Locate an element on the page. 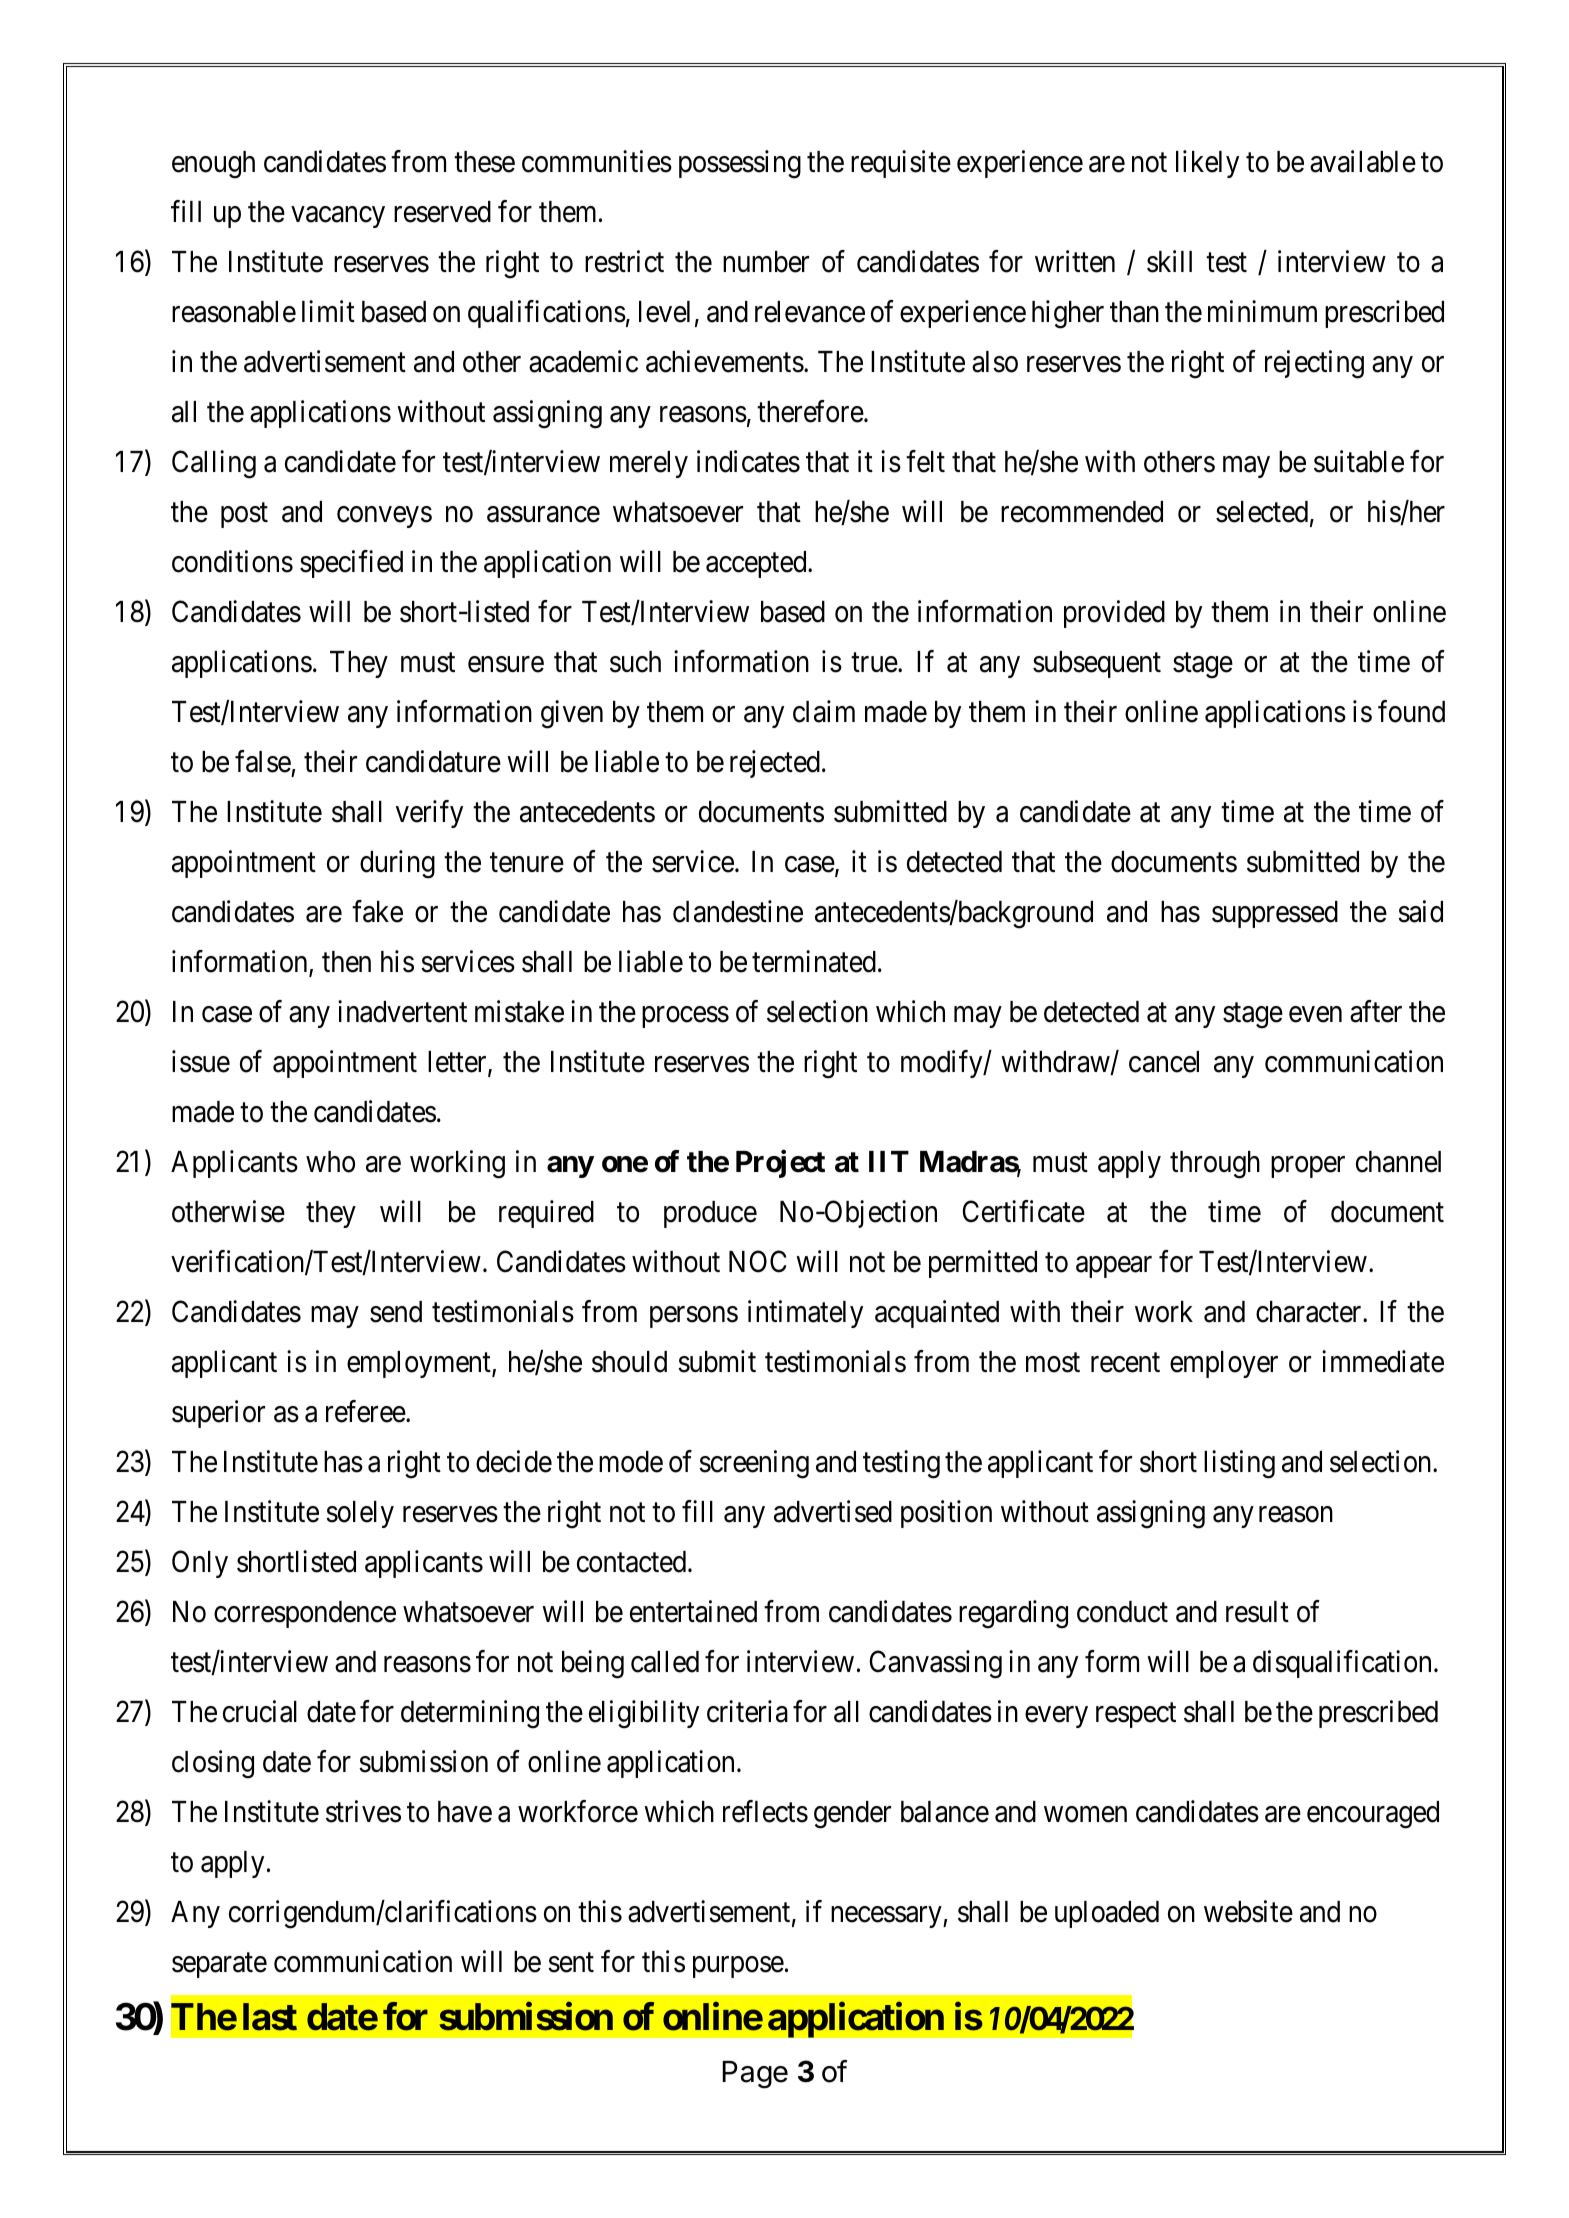  listing is located at coordinates (1239, 1464).
